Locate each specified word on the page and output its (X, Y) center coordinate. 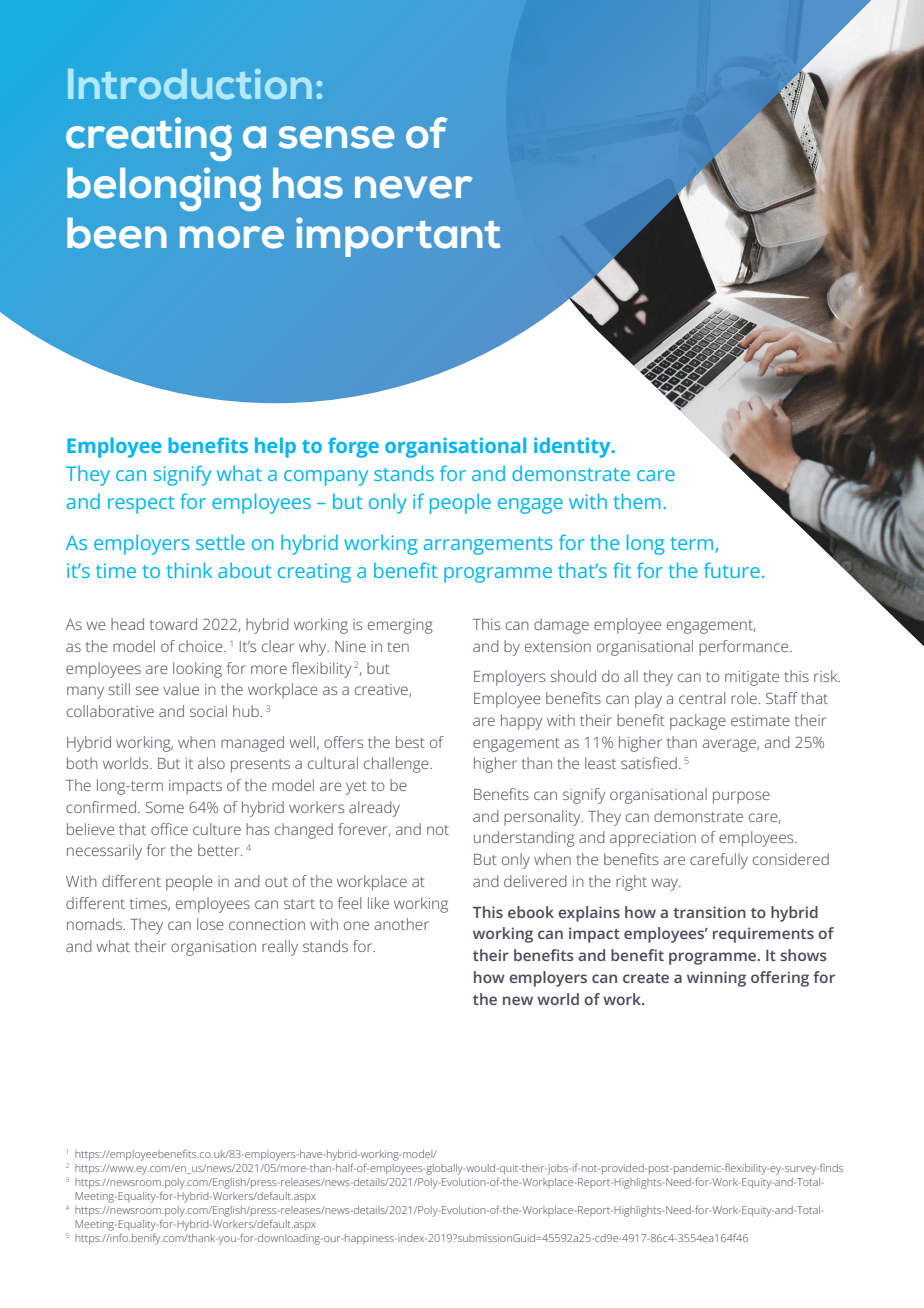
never (413, 187)
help (275, 447)
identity (573, 447)
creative (382, 690)
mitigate (752, 678)
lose (210, 924)
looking (197, 670)
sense (336, 137)
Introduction (190, 84)
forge (353, 447)
